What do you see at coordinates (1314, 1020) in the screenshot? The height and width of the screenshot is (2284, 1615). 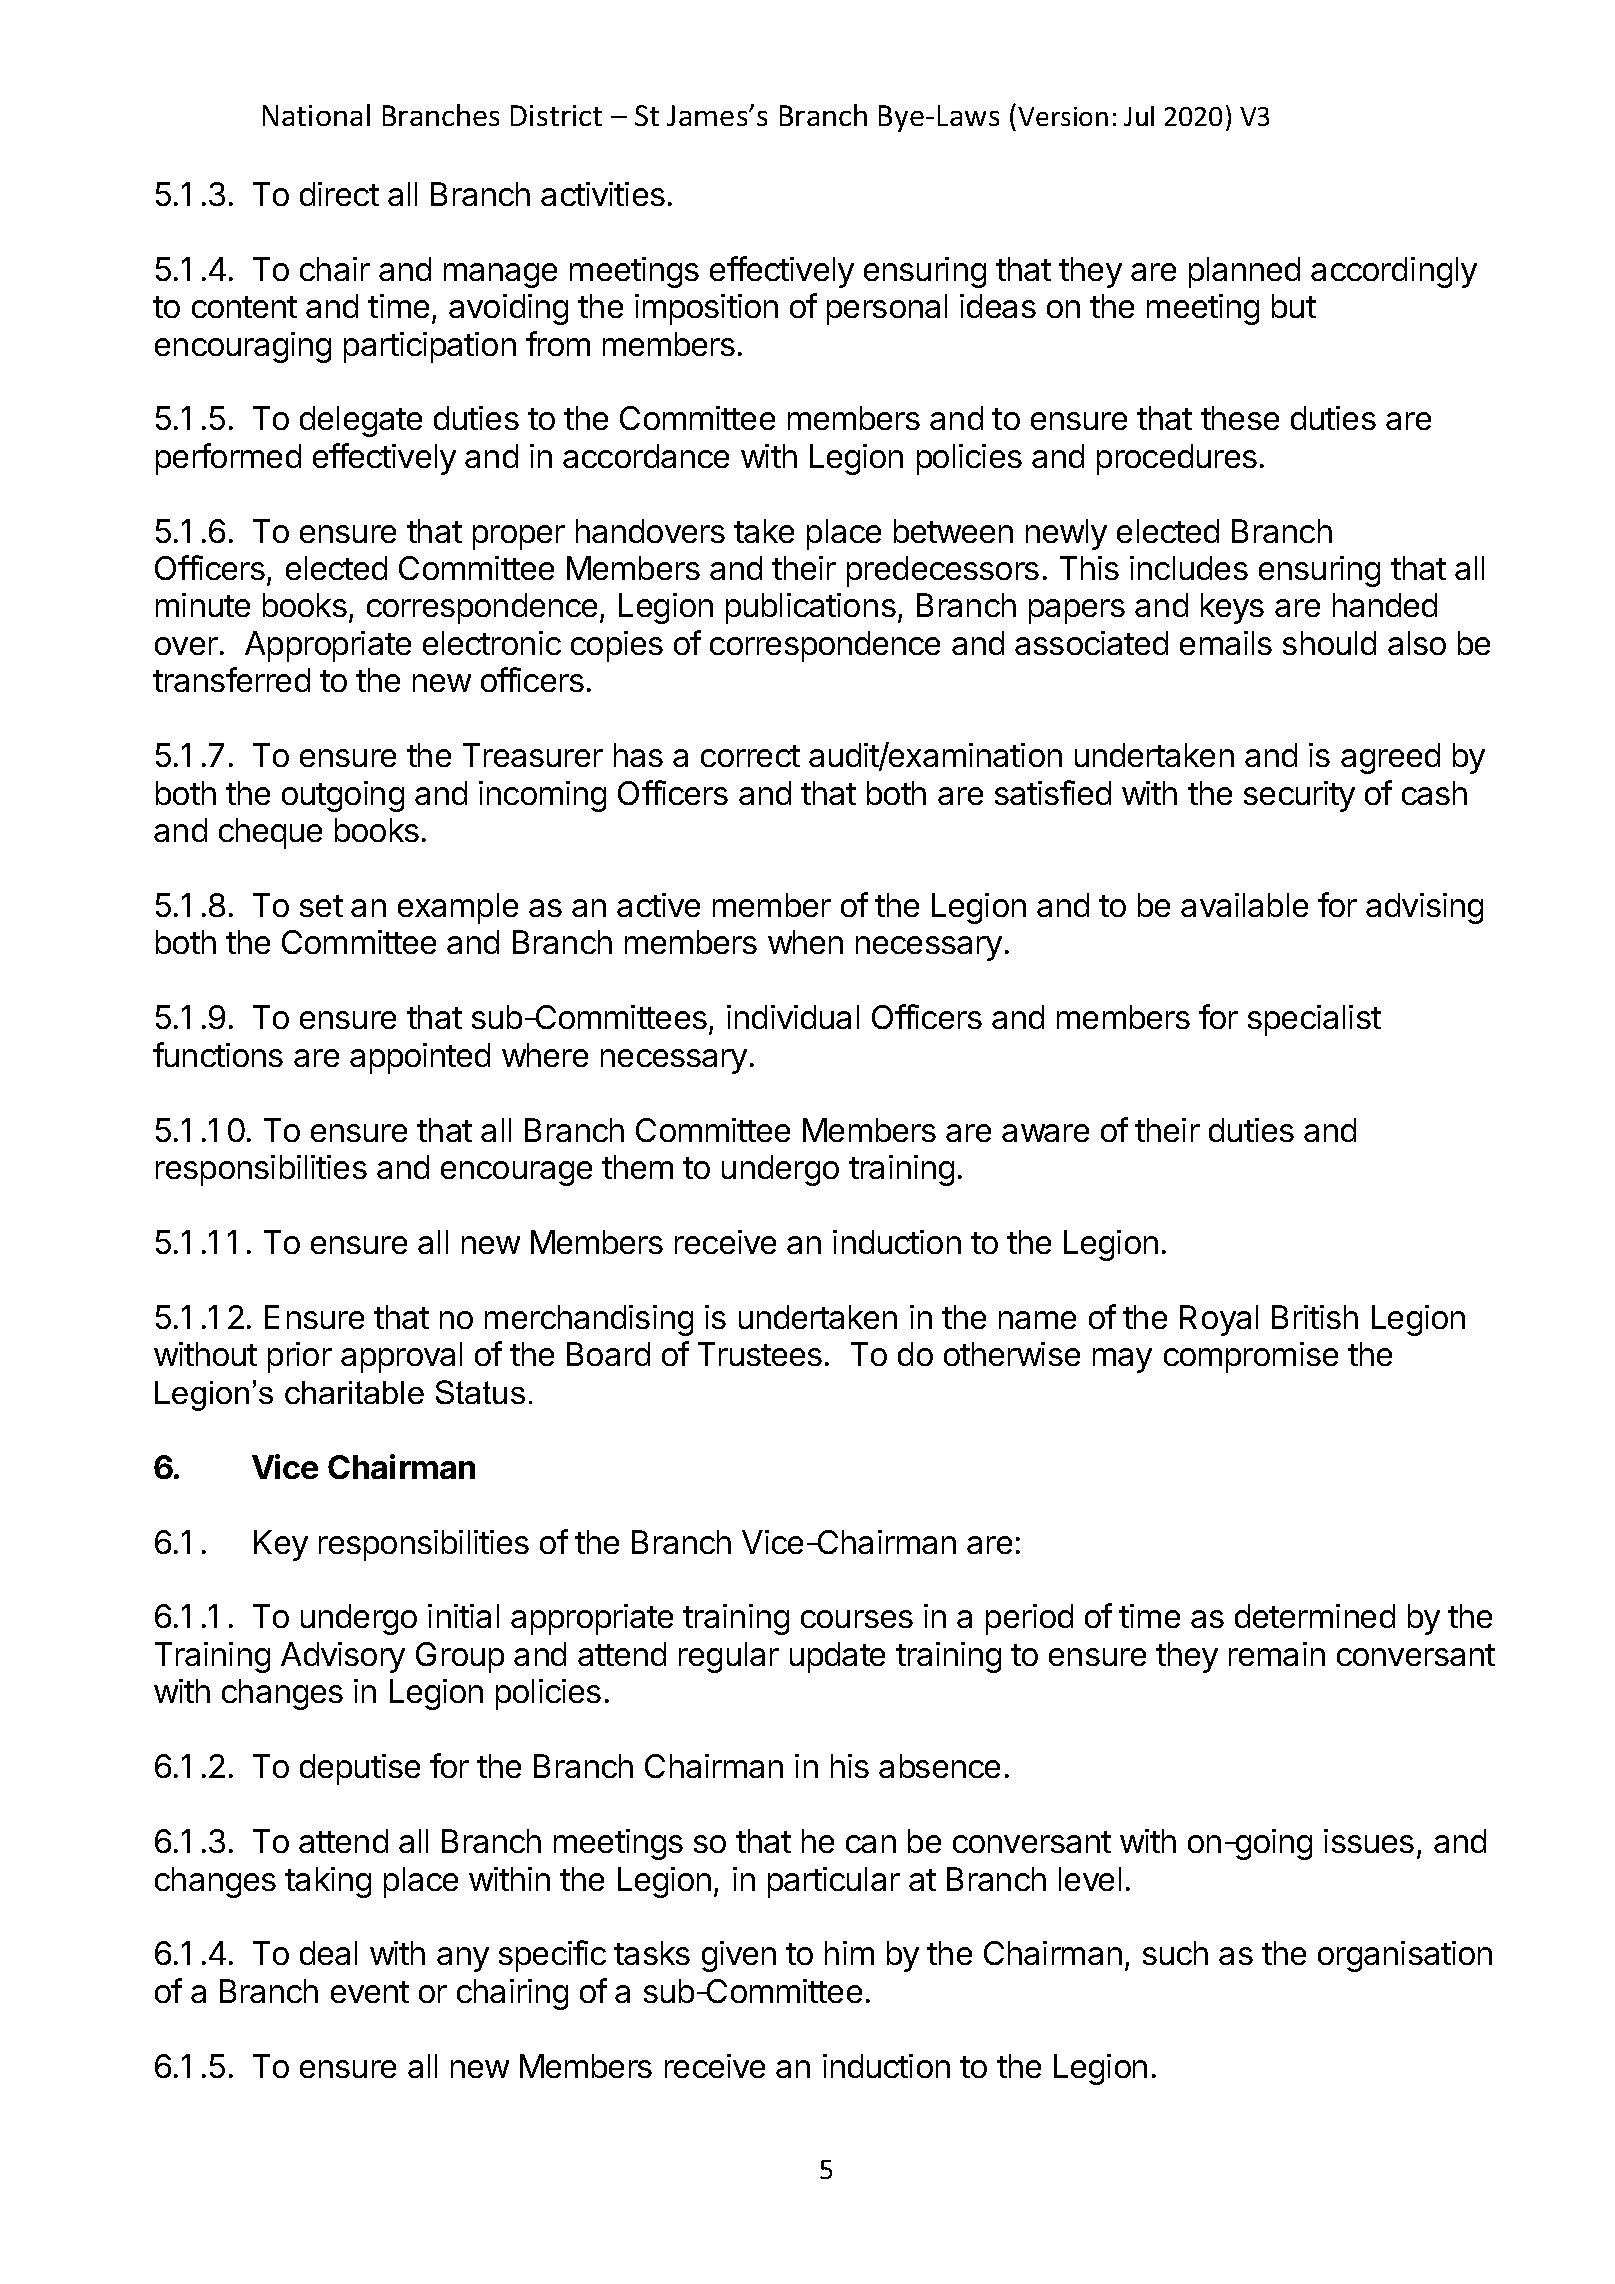 I see `specialist` at bounding box center [1314, 1020].
